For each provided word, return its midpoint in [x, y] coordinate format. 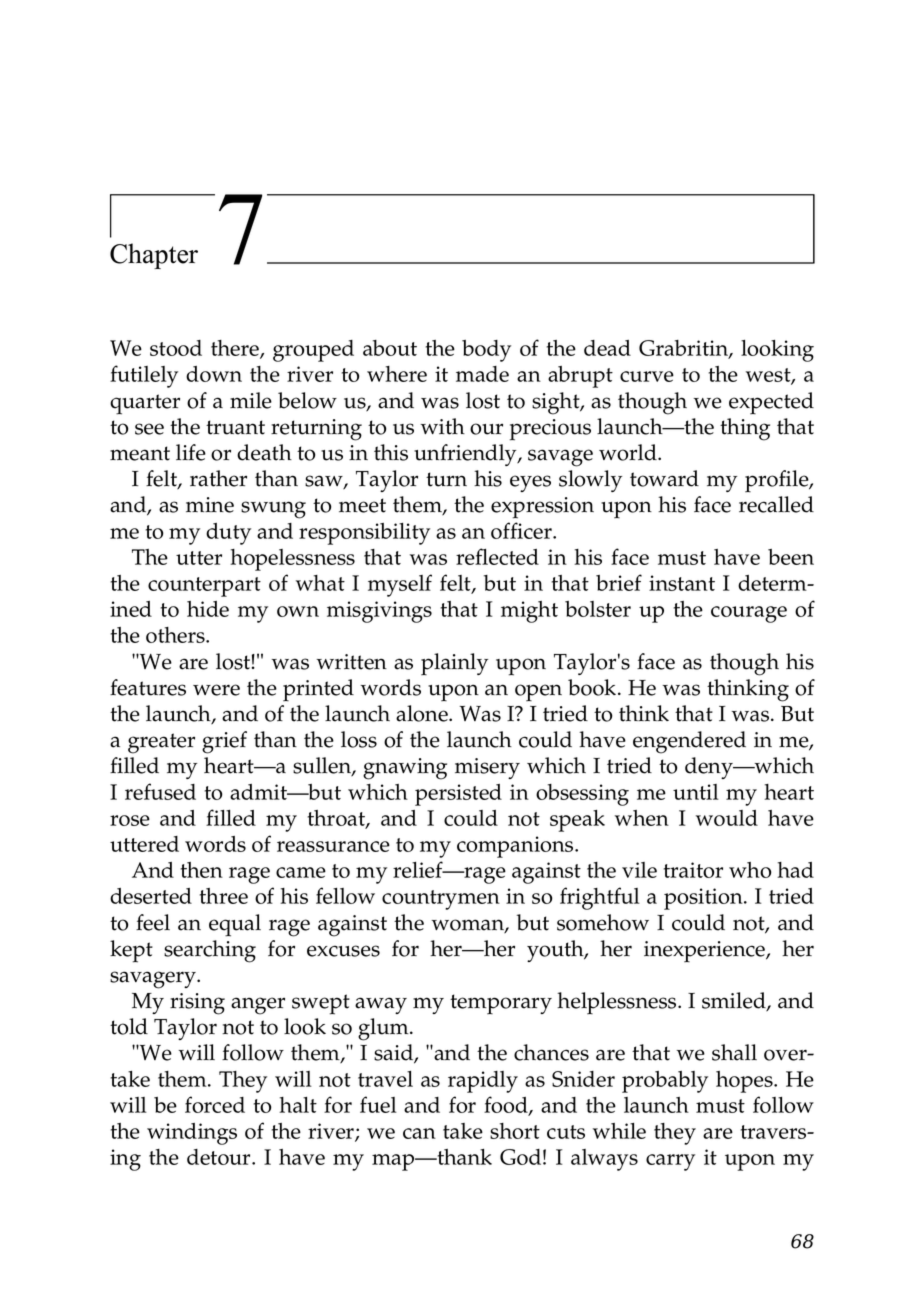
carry [670, 1162]
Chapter [154, 256]
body [486, 351]
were [216, 690]
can [419, 1133]
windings [192, 1134]
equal [235, 925]
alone [423, 713]
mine [210, 505]
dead [607, 348]
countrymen [441, 900]
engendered [689, 742]
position [704, 899]
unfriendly [466, 455]
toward [664, 478]
